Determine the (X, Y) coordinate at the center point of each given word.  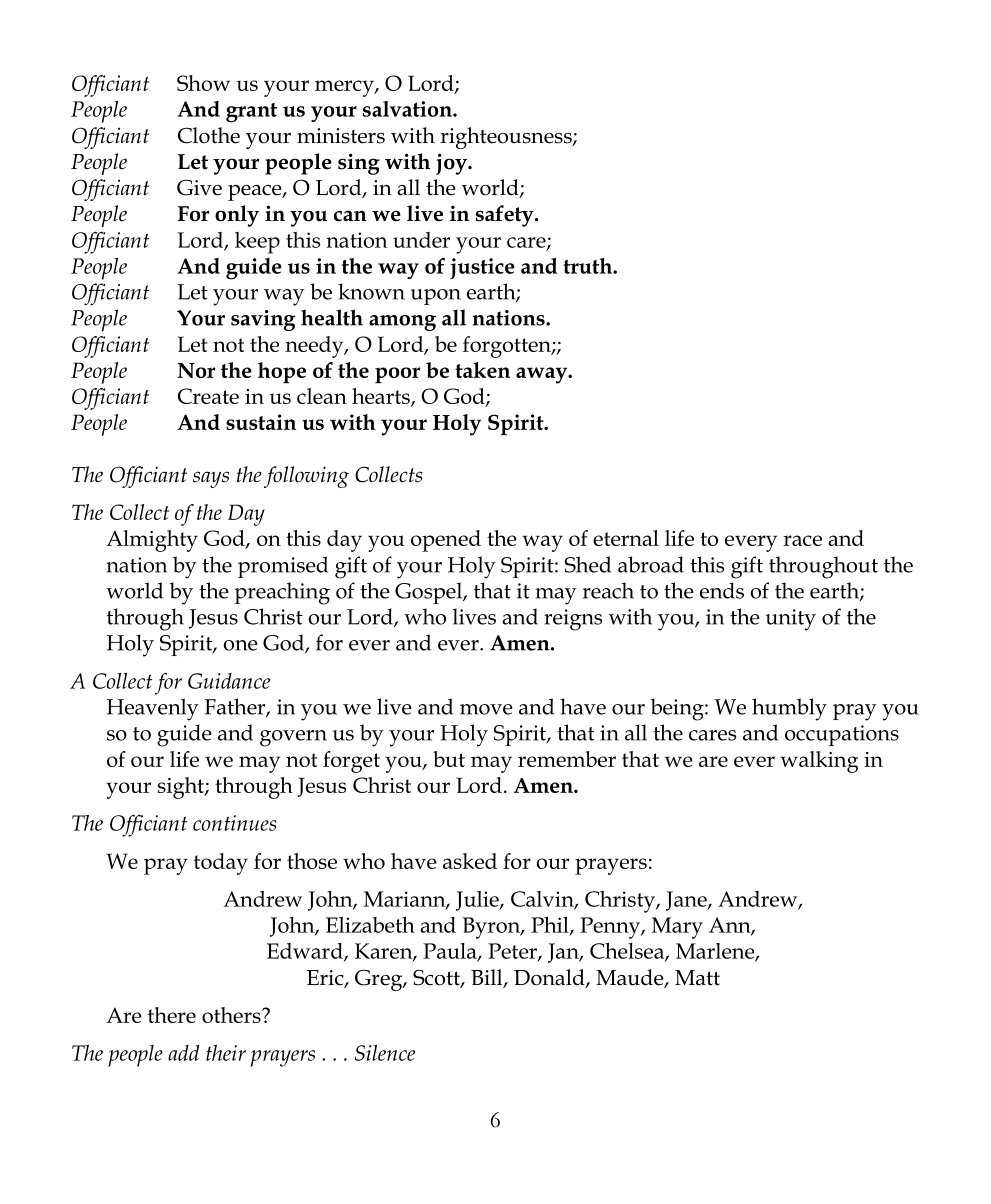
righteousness (507, 138)
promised (283, 567)
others (232, 1015)
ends (722, 590)
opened (446, 541)
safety (506, 216)
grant (251, 113)
